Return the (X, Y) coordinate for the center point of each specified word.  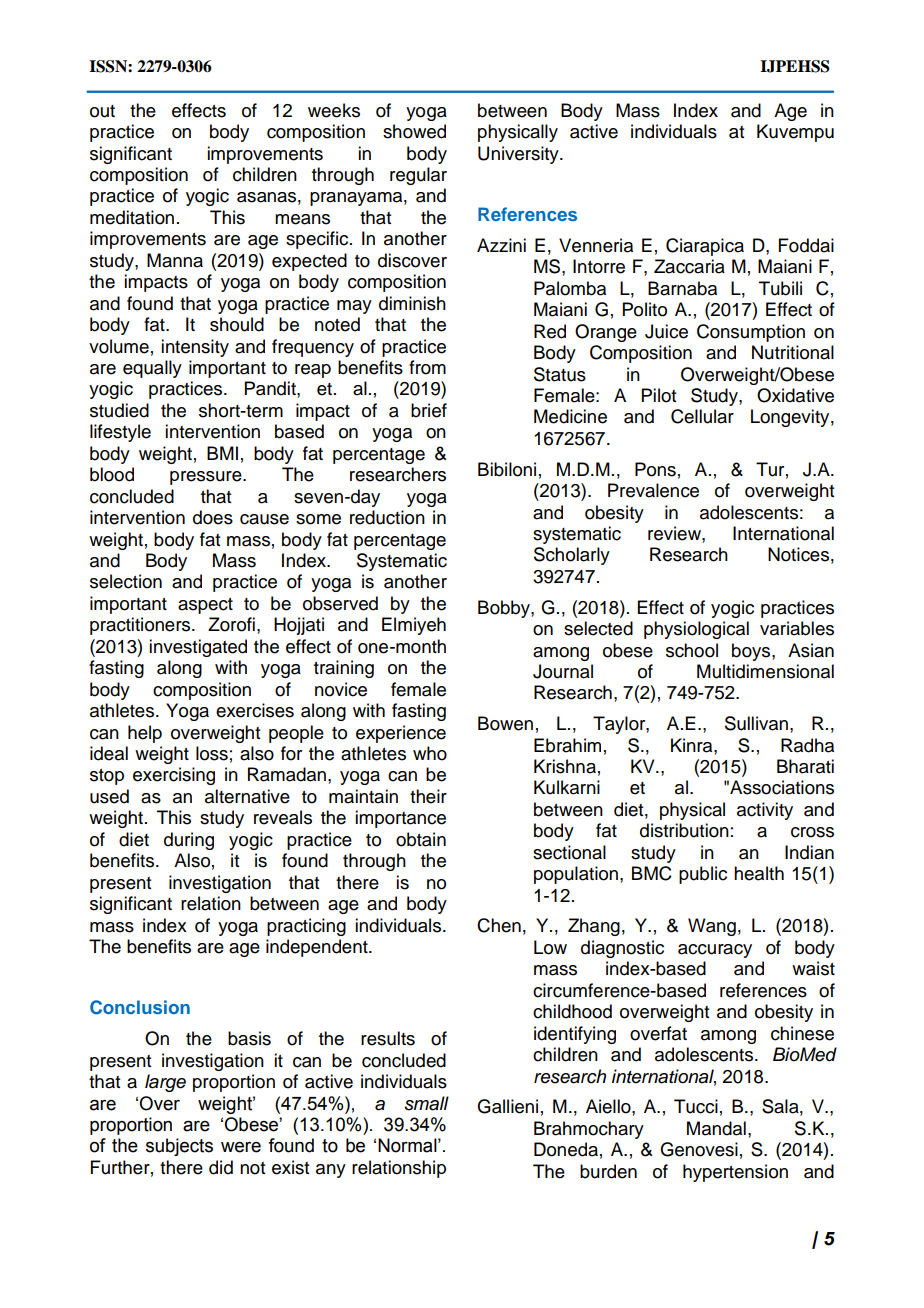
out (102, 111)
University (519, 155)
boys (752, 652)
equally (152, 369)
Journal (563, 671)
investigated (198, 648)
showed (414, 131)
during (189, 841)
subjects (179, 1147)
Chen (499, 925)
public (703, 875)
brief (429, 410)
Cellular (702, 416)
